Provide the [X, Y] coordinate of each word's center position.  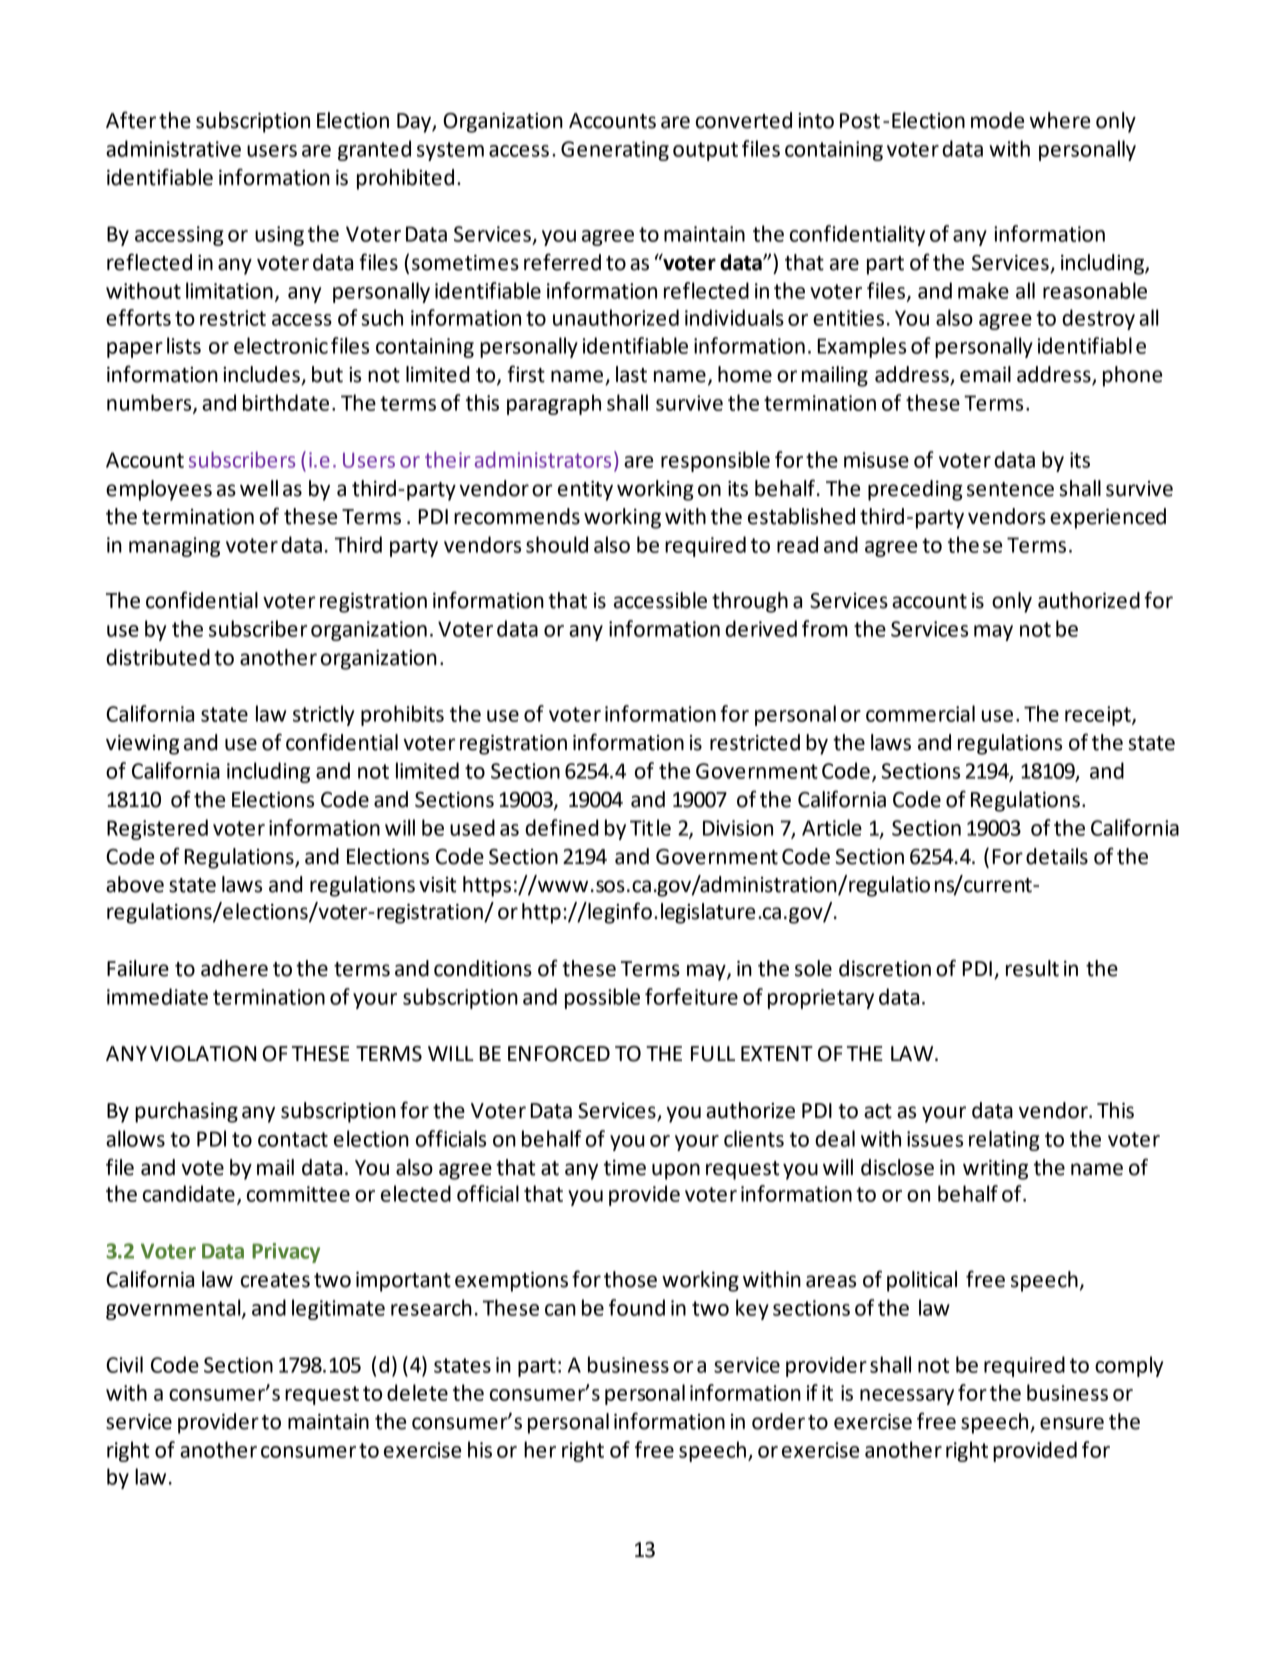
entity [585, 491]
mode [997, 120]
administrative [173, 148]
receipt [1099, 716]
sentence [1010, 489]
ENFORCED [559, 1054]
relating [1004, 1140]
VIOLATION [203, 1054]
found [637, 1307]
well [259, 488]
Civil [124, 1364]
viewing [142, 745]
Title [650, 827]
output [705, 151]
